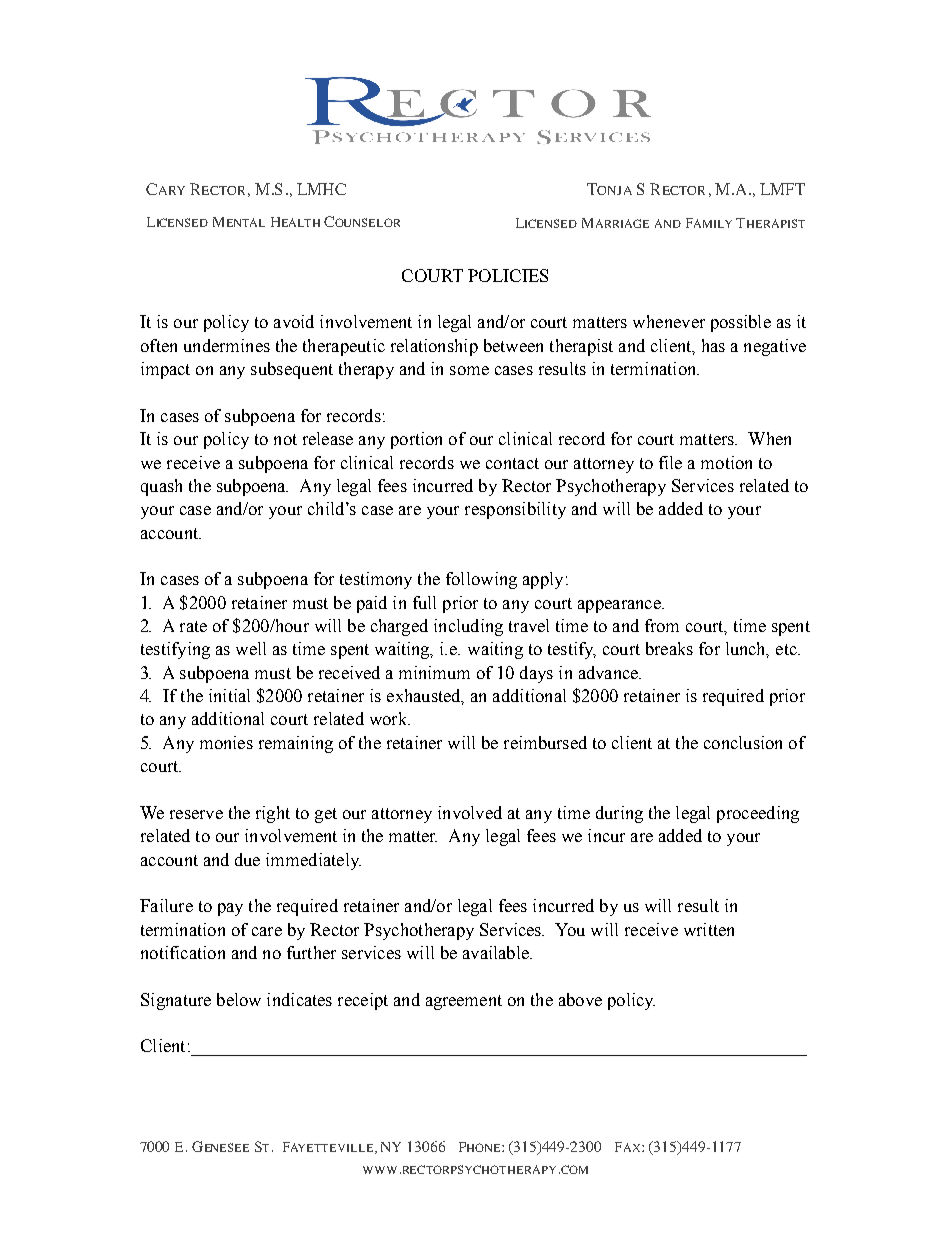 This screenshot has width=952, height=1233. I want to click on contact, so click(512, 463).
